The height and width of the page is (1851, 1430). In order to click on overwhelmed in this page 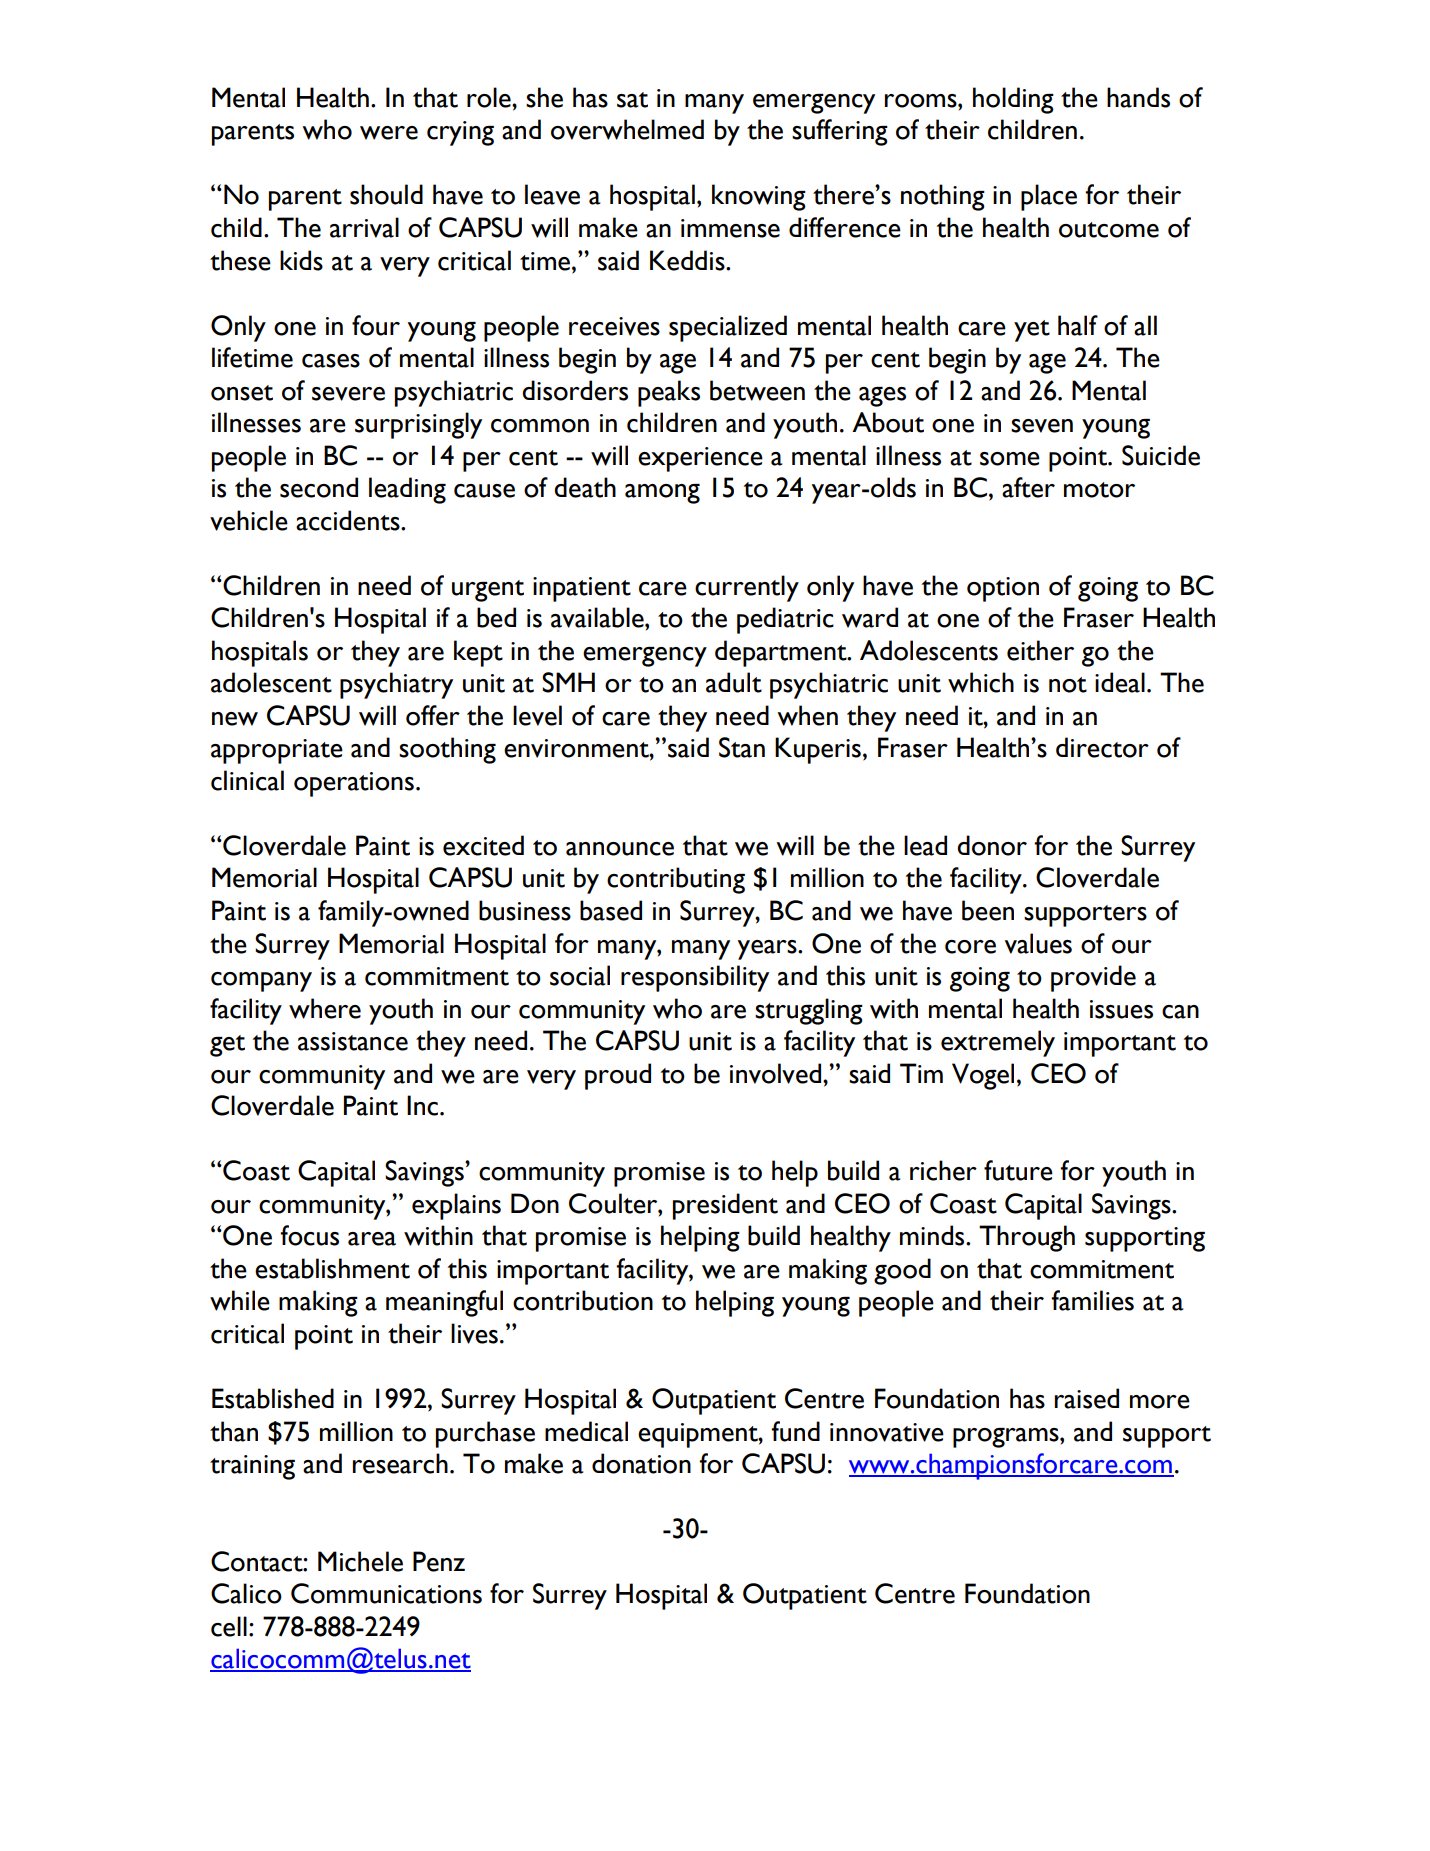, I will do `click(627, 129)`.
